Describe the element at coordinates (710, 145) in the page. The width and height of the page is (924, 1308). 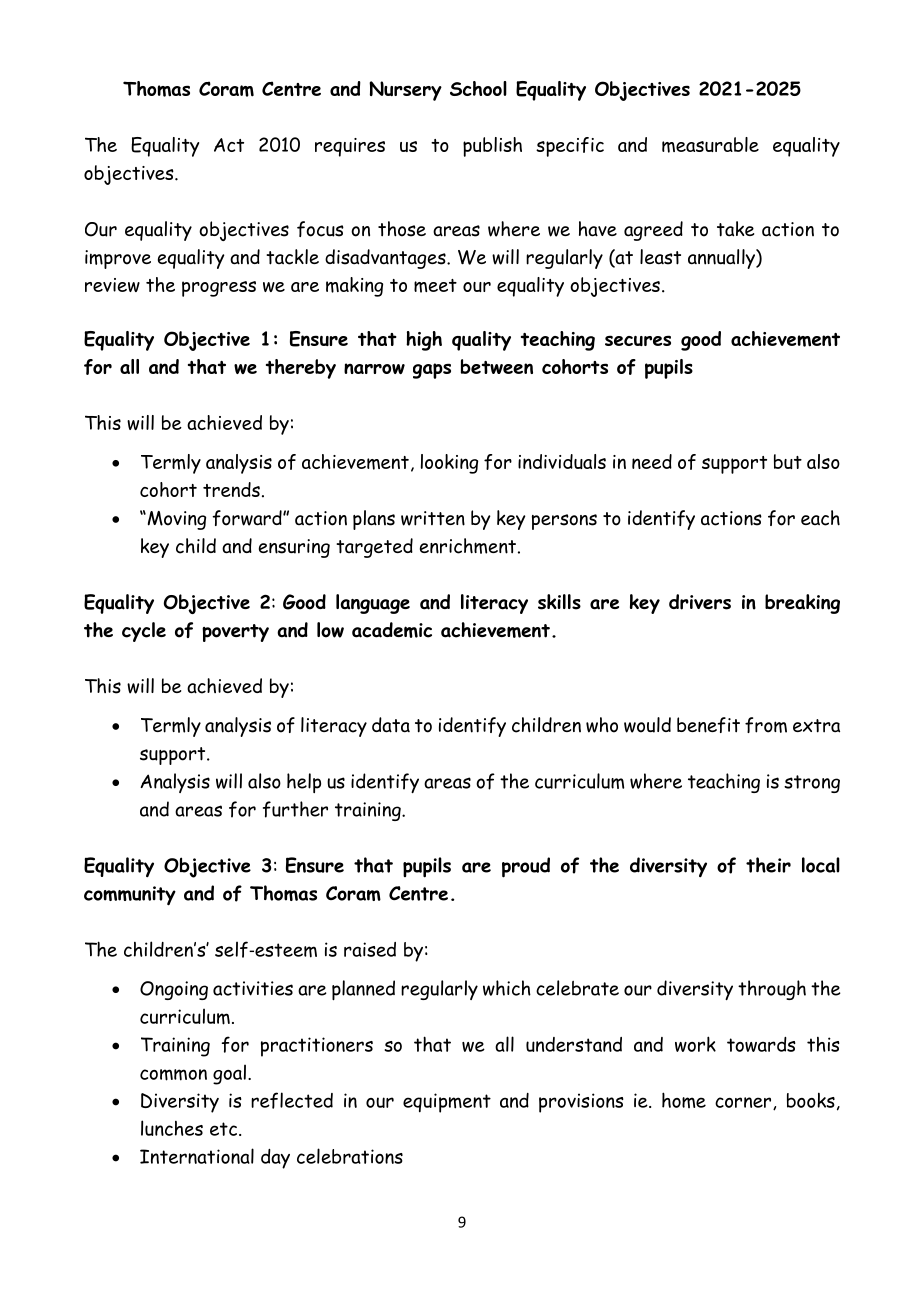
I see `measurable` at that location.
